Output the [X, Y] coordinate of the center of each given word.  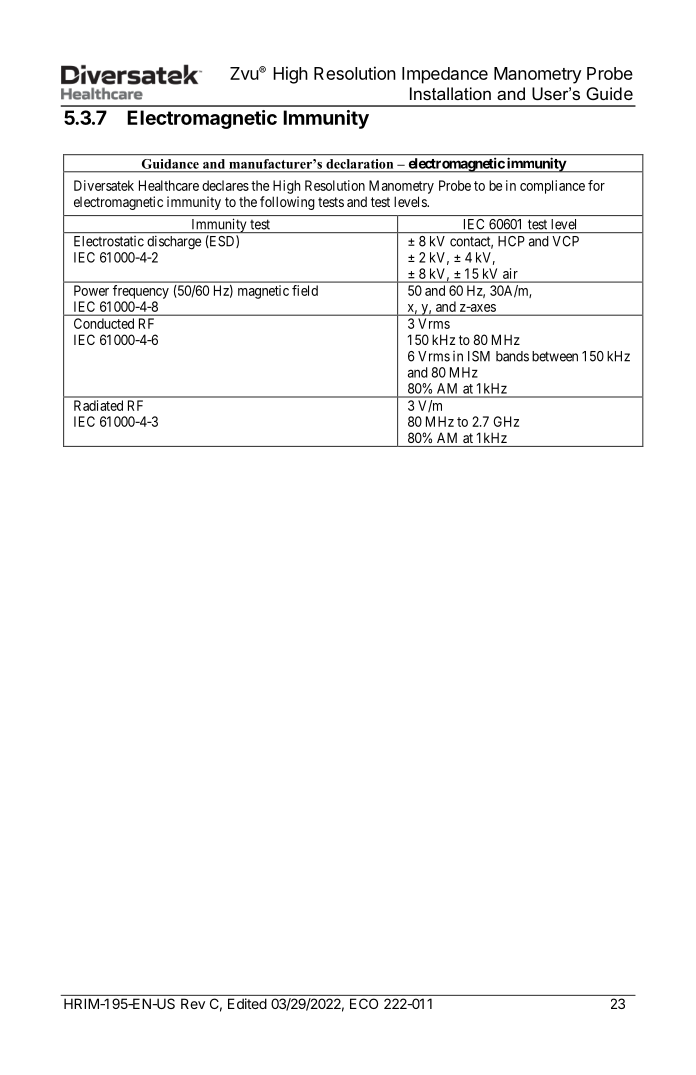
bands [512, 356]
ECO [364, 1003]
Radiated [98, 405]
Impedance [445, 75]
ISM [479, 356]
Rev [193, 1003]
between [555, 356]
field [305, 290]
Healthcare [169, 185]
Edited [247, 1003]
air [510, 273]
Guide [609, 93]
